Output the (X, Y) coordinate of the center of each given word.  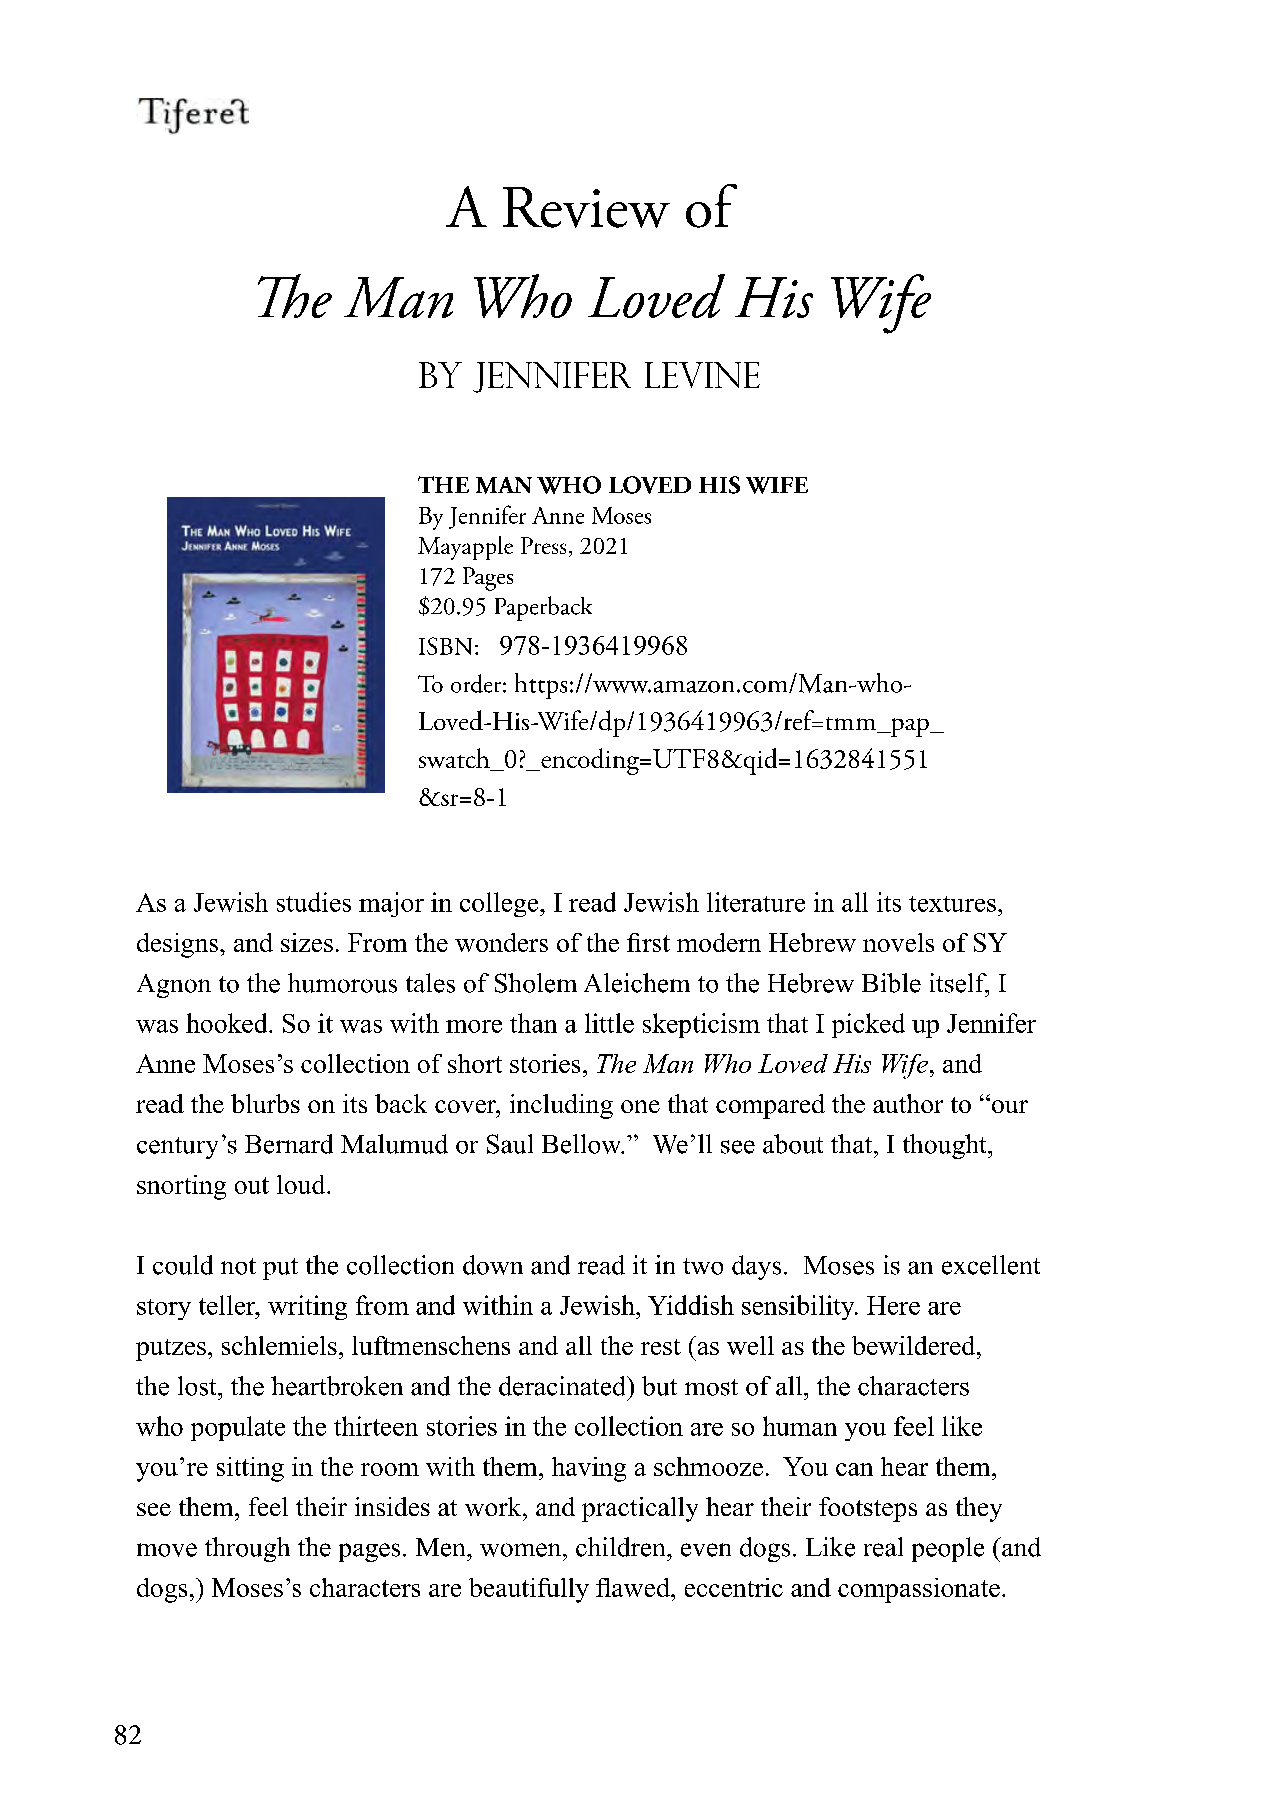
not (238, 1266)
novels (898, 942)
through (247, 1549)
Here (893, 1305)
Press (543, 545)
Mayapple (465, 548)
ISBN (445, 646)
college (500, 904)
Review (586, 207)
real (883, 1547)
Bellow (583, 1144)
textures (952, 904)
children (622, 1547)
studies (314, 902)
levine (702, 375)
